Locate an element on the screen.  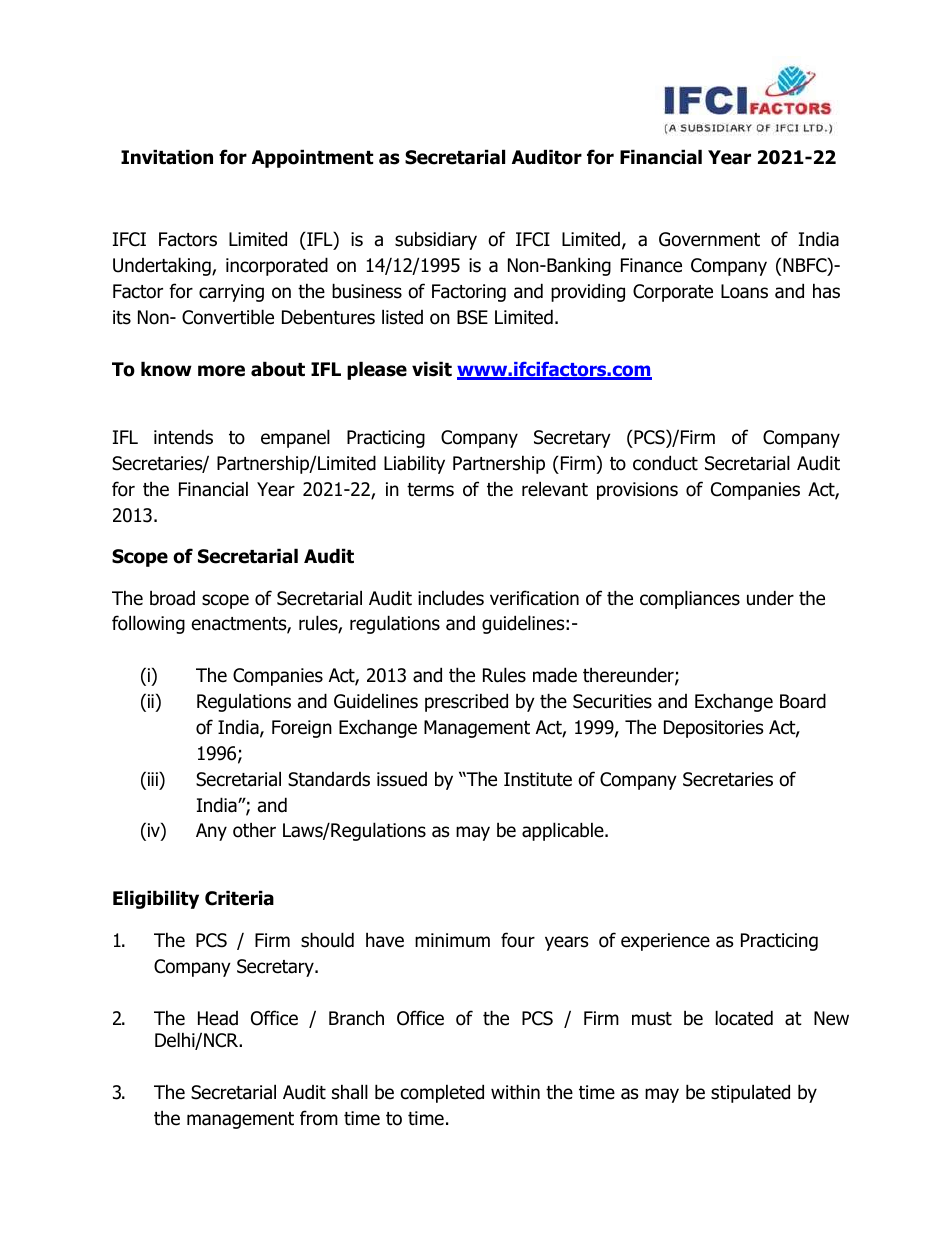
Head is located at coordinates (218, 1018).
